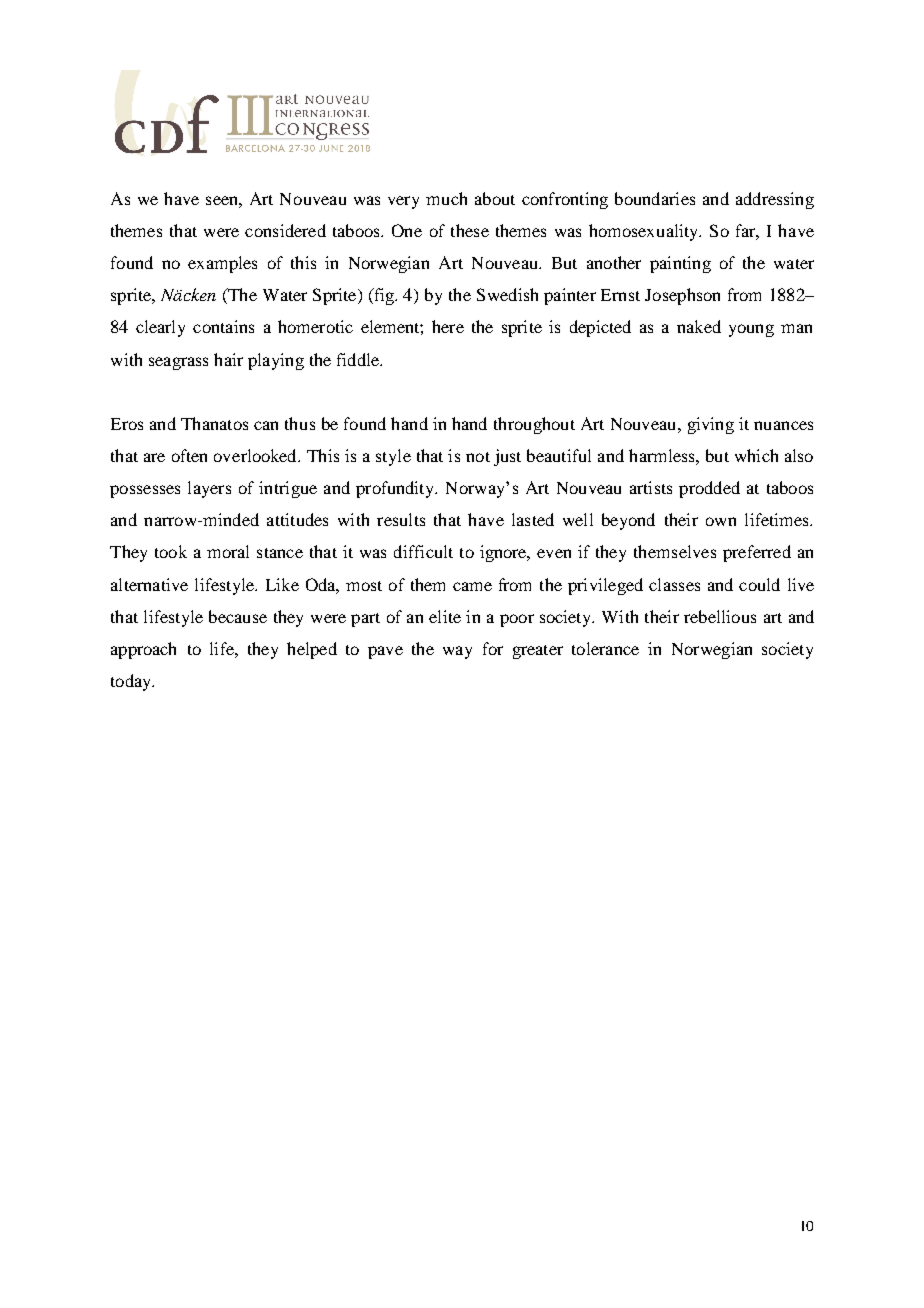 This document has width=924, height=1308. What do you see at coordinates (493, 648) in the document?
I see `for` at bounding box center [493, 648].
